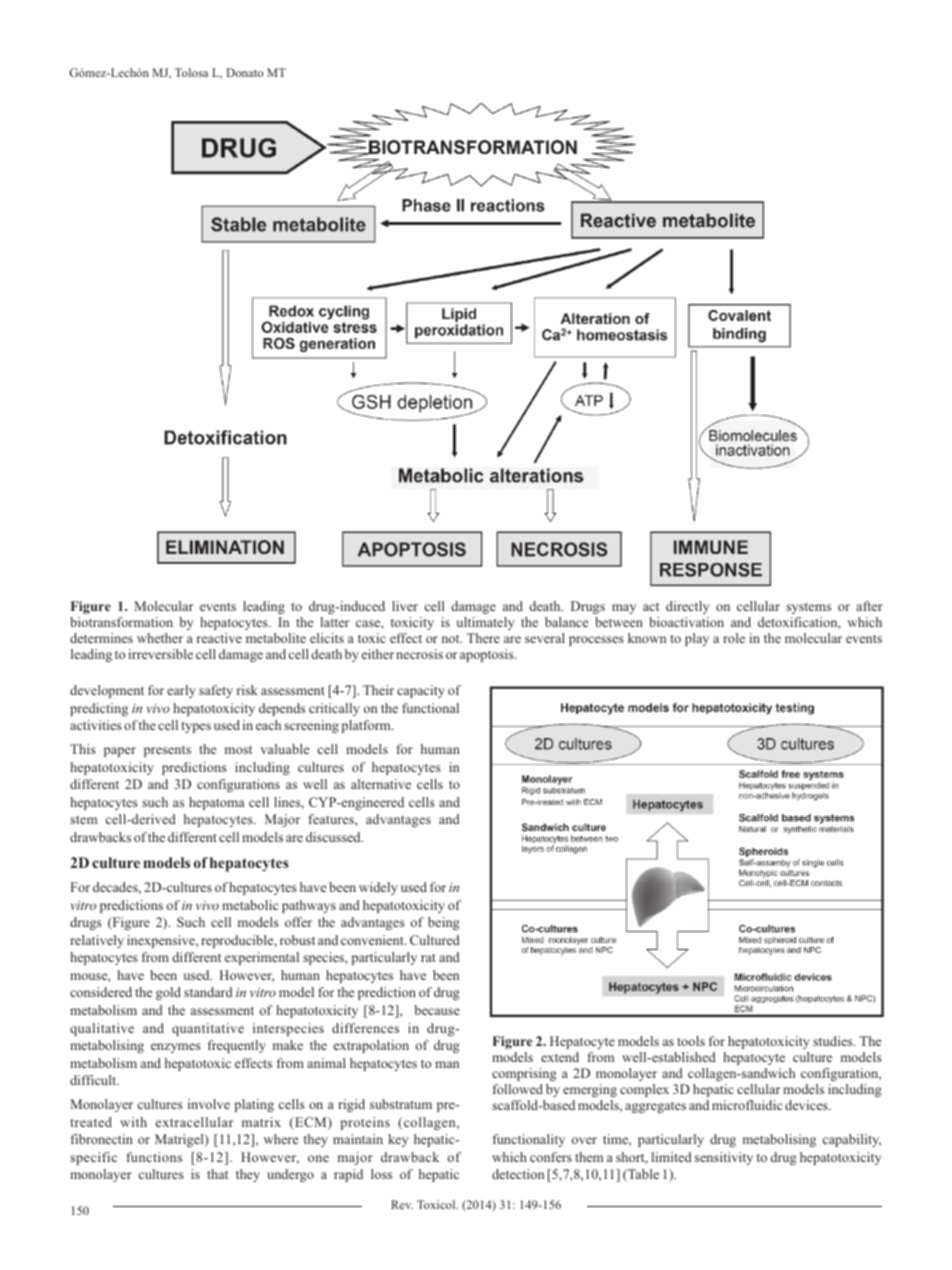 Image resolution: width=952 pixels, height=1270 pixels. What do you see at coordinates (724, 1158) in the screenshot?
I see `sensitivity` at bounding box center [724, 1158].
